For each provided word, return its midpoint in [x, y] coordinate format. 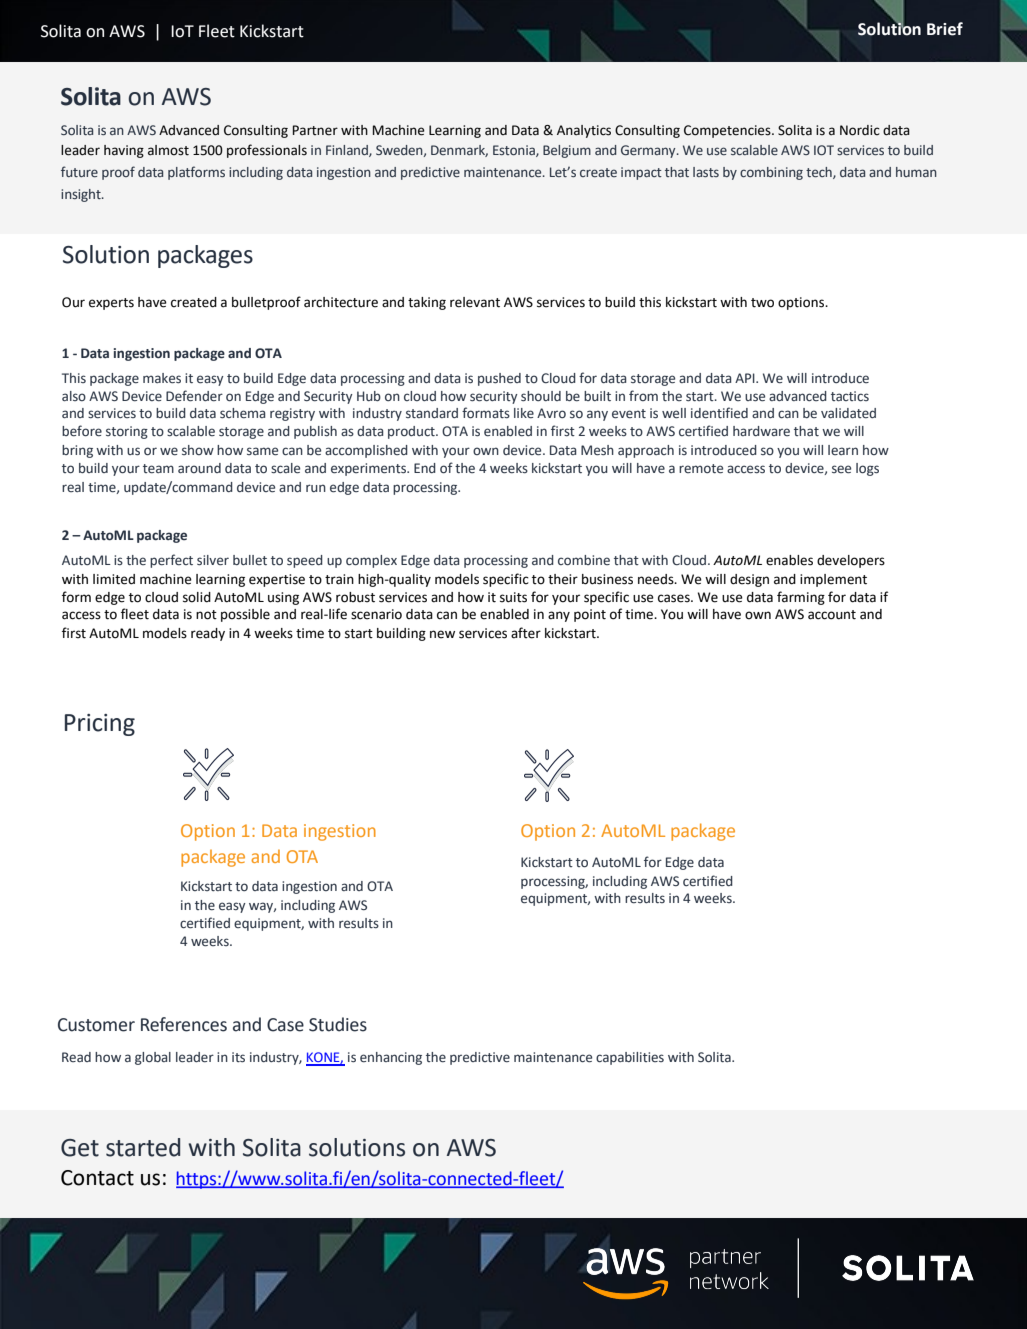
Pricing [100, 725]
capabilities [630, 1058]
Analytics [584, 131]
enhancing [391, 1058]
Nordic [860, 130]
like [524, 413]
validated [848, 413]
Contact [97, 1178]
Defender [194, 396]
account [832, 615]
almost [168, 150]
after [526, 633]
